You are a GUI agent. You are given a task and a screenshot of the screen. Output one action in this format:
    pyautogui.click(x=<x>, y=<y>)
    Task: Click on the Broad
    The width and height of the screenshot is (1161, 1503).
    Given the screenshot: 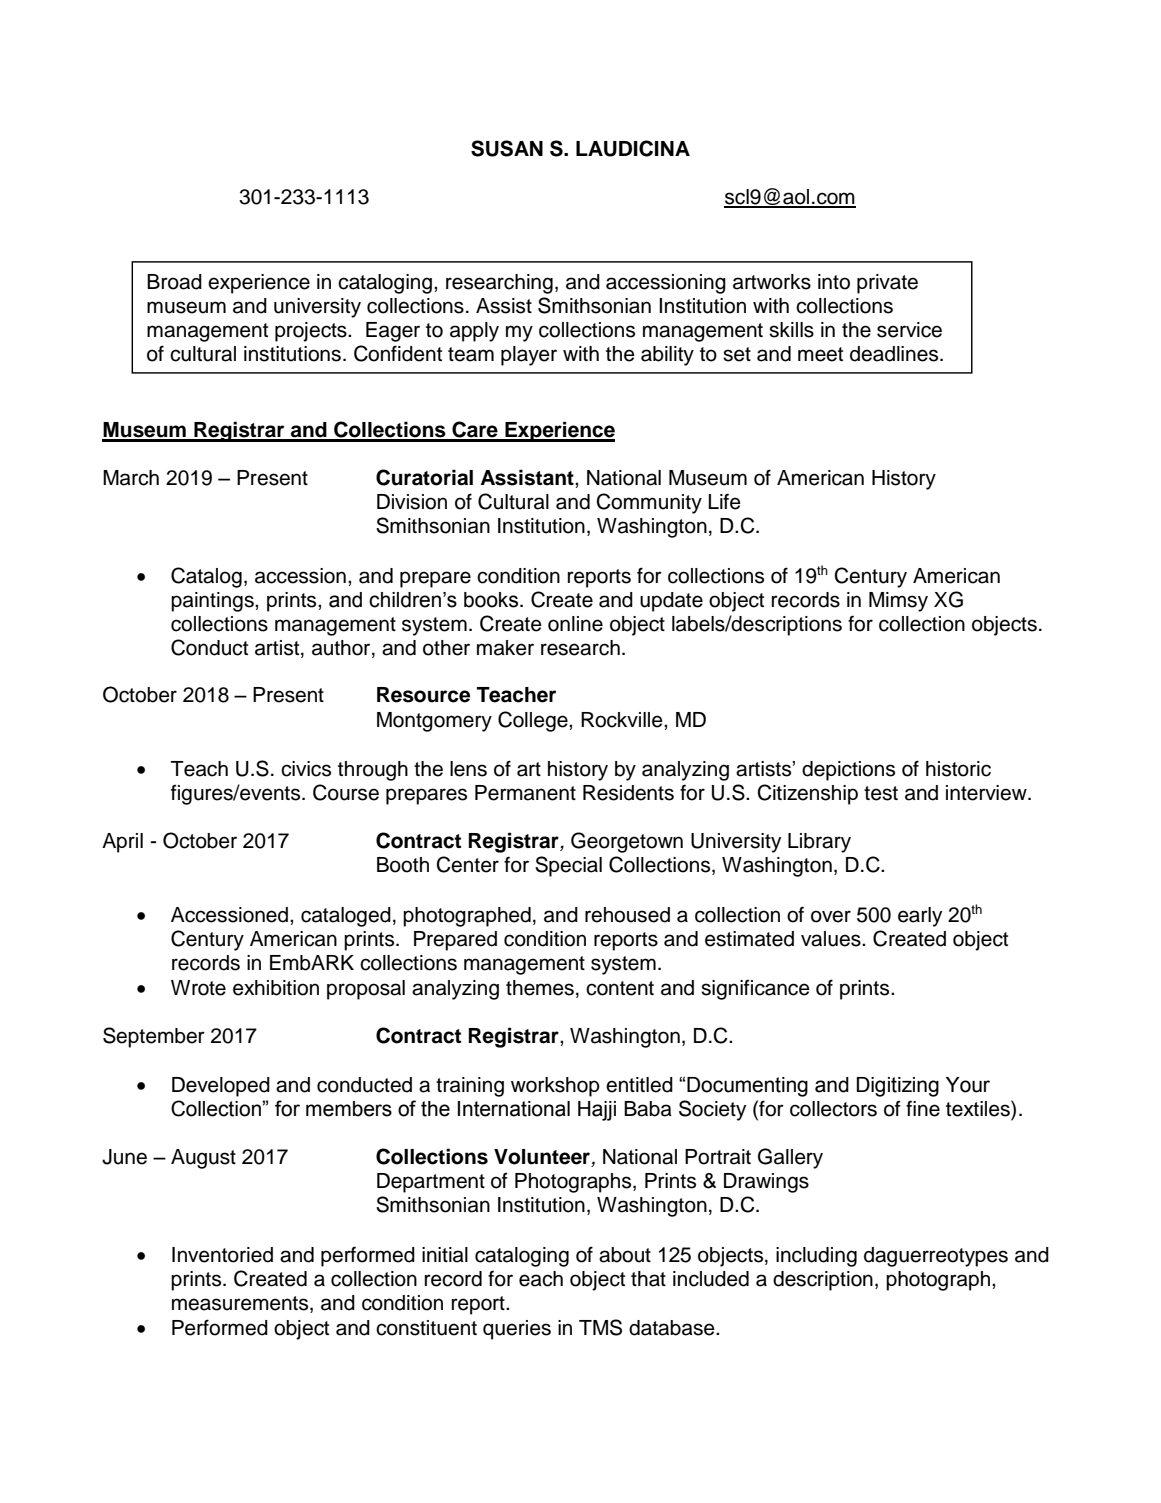 What is the action you would take?
    pyautogui.click(x=174, y=282)
